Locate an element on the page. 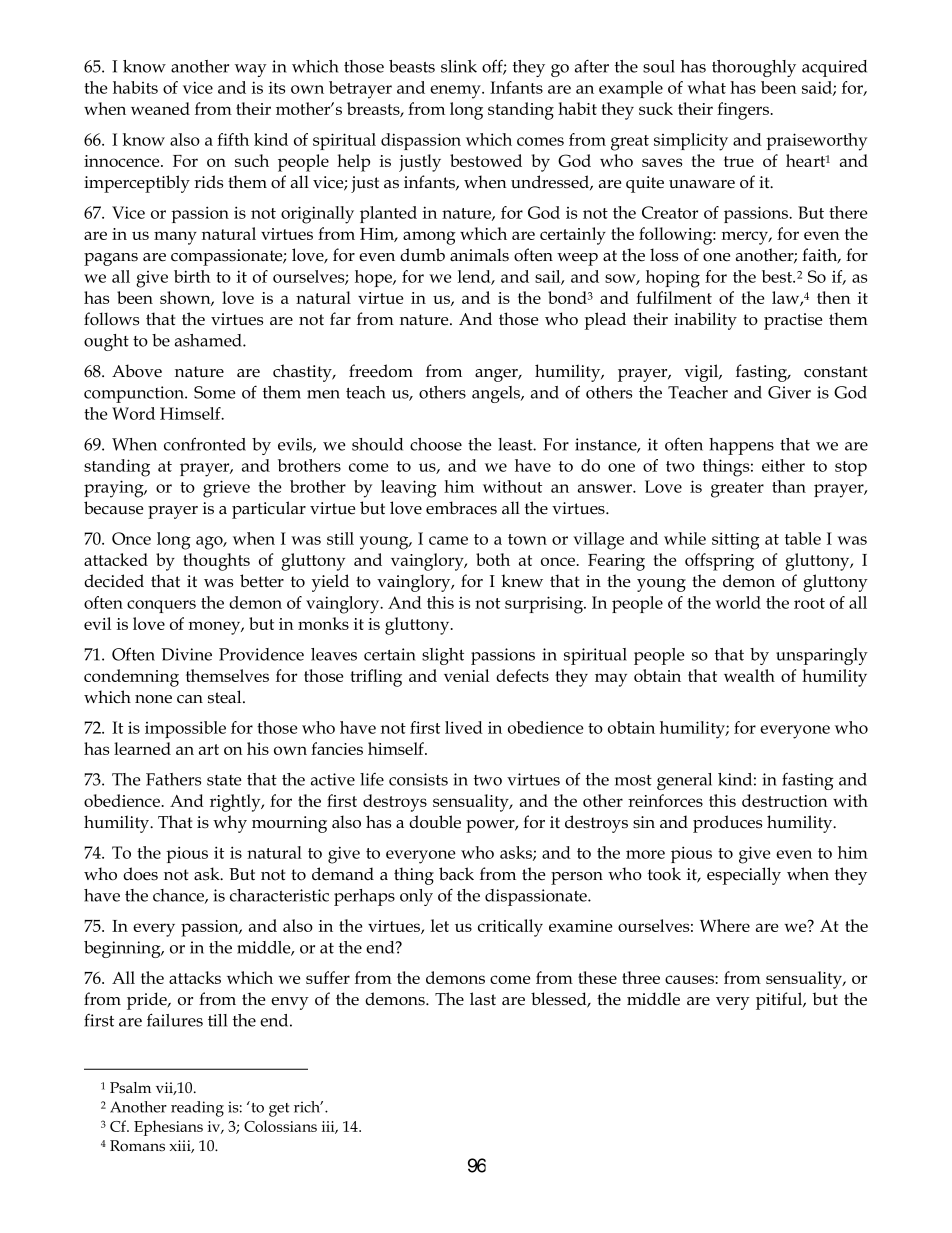  back is located at coordinates (456, 874).
